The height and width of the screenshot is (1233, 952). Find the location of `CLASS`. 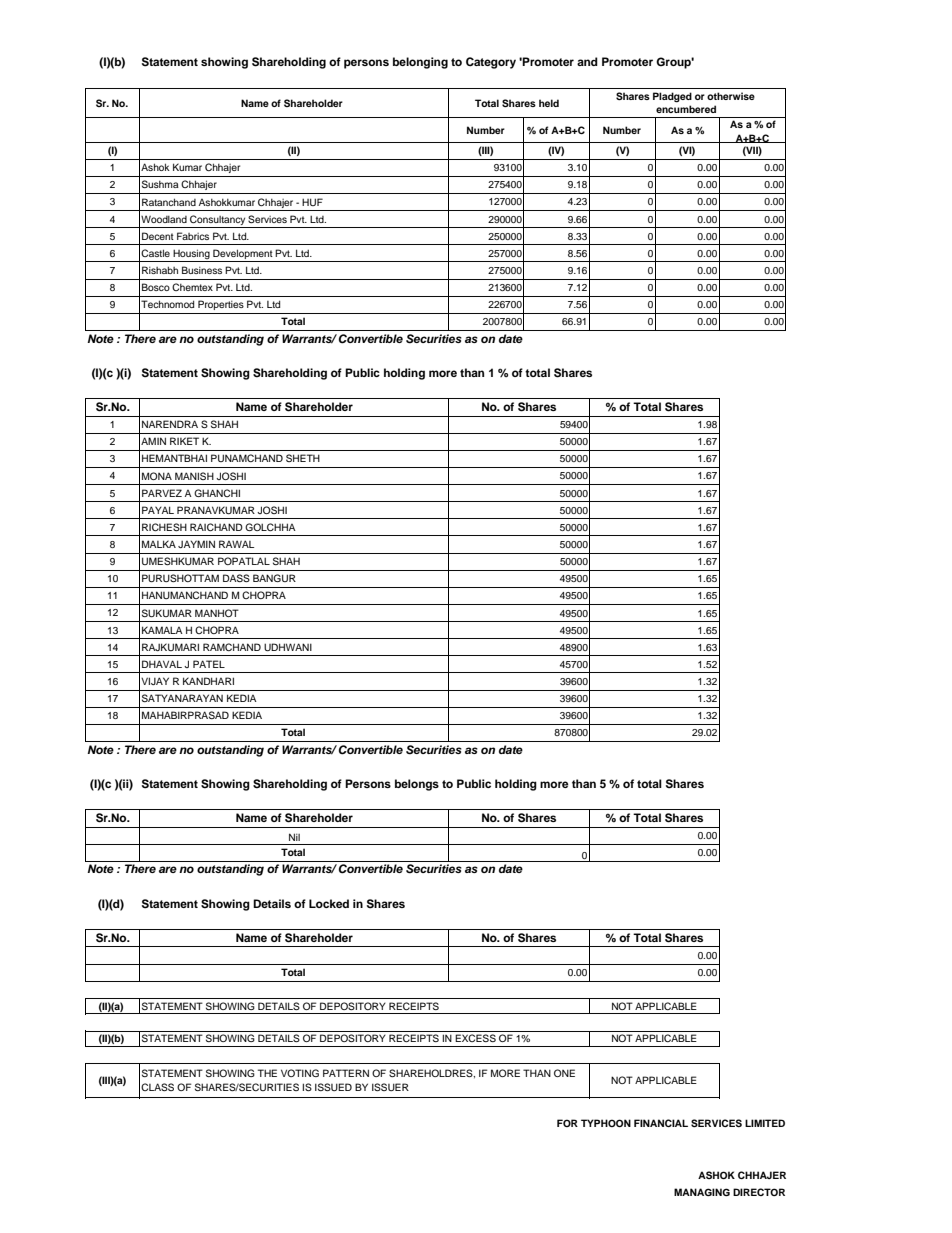

CLASS is located at coordinates (157, 1087).
